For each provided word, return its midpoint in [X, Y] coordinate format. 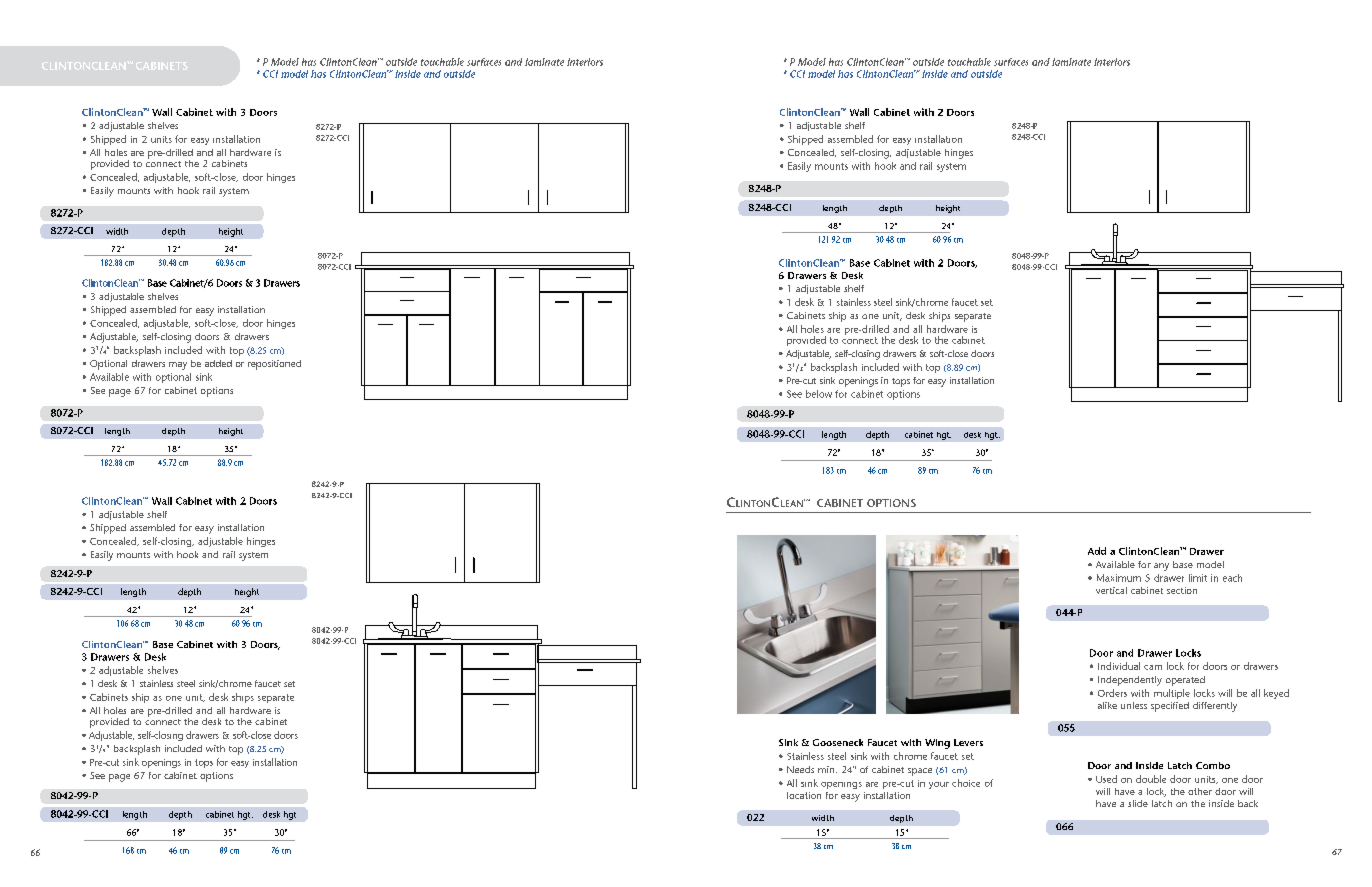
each [1232, 578]
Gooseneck [838, 742]
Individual [1119, 666]
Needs [800, 769]
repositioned [274, 365]
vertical [1111, 590]
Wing [937, 744]
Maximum [1119, 578]
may [178, 366]
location [804, 795]
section [1182, 590]
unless [1134, 705]
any [1161, 567]
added [218, 363]
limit [1198, 578]
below [819, 394]
